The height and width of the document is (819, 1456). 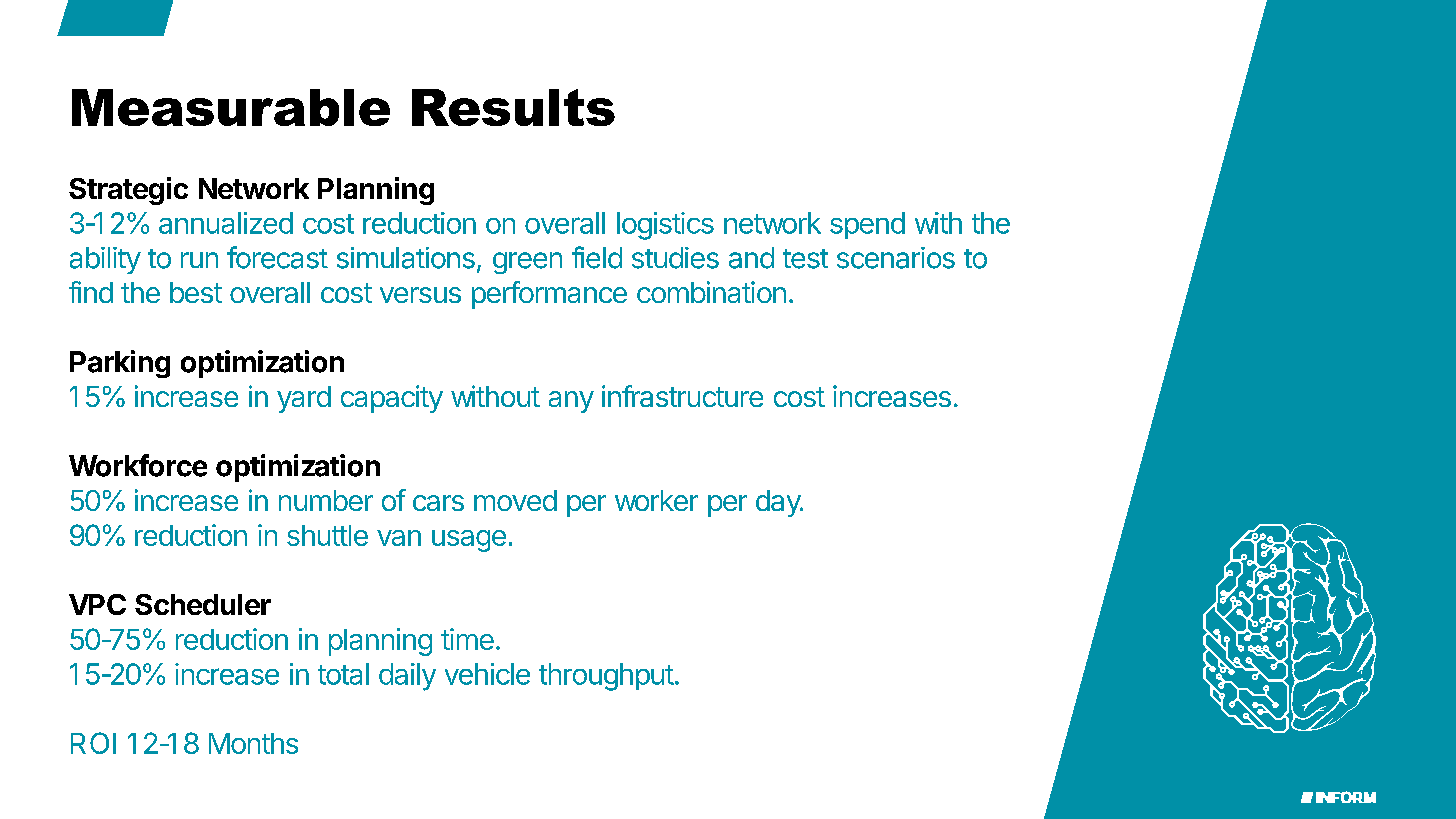 What do you see at coordinates (571, 402) in the document?
I see `any` at bounding box center [571, 402].
